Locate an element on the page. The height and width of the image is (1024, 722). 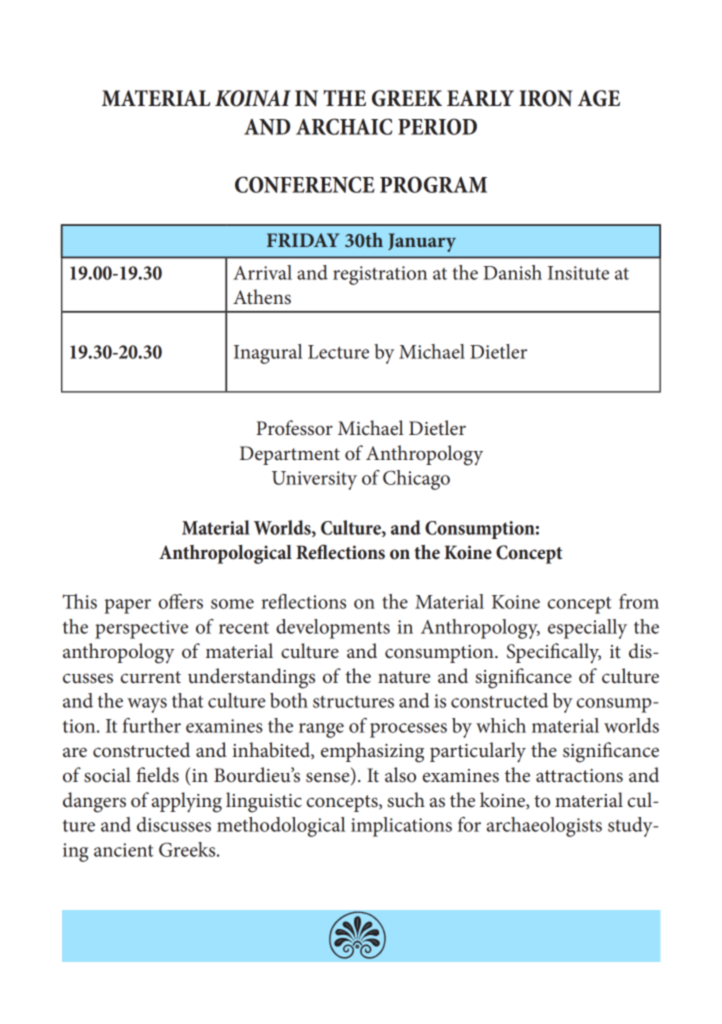
University is located at coordinates (314, 480).
